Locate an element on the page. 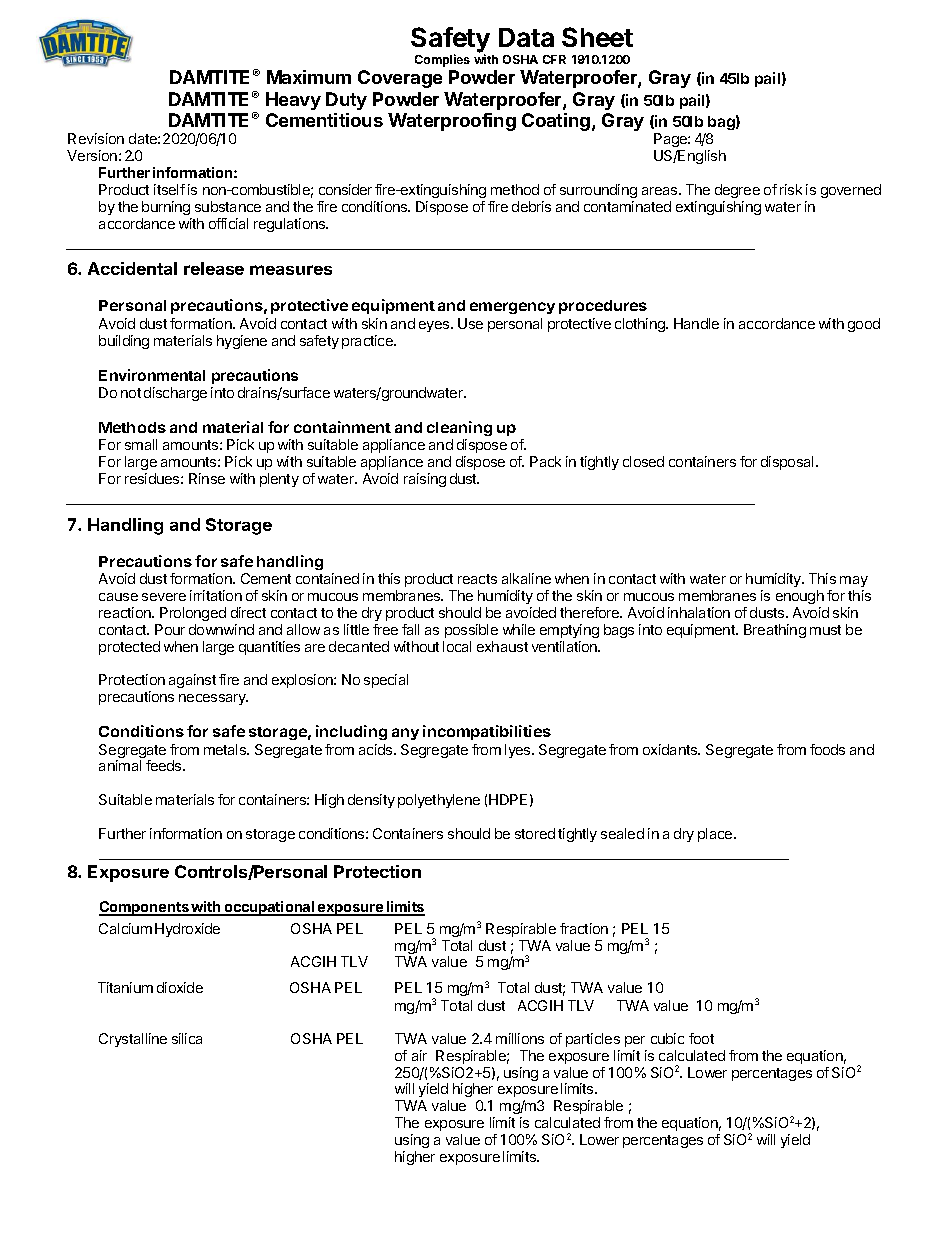  polyethylene is located at coordinates (439, 801).
